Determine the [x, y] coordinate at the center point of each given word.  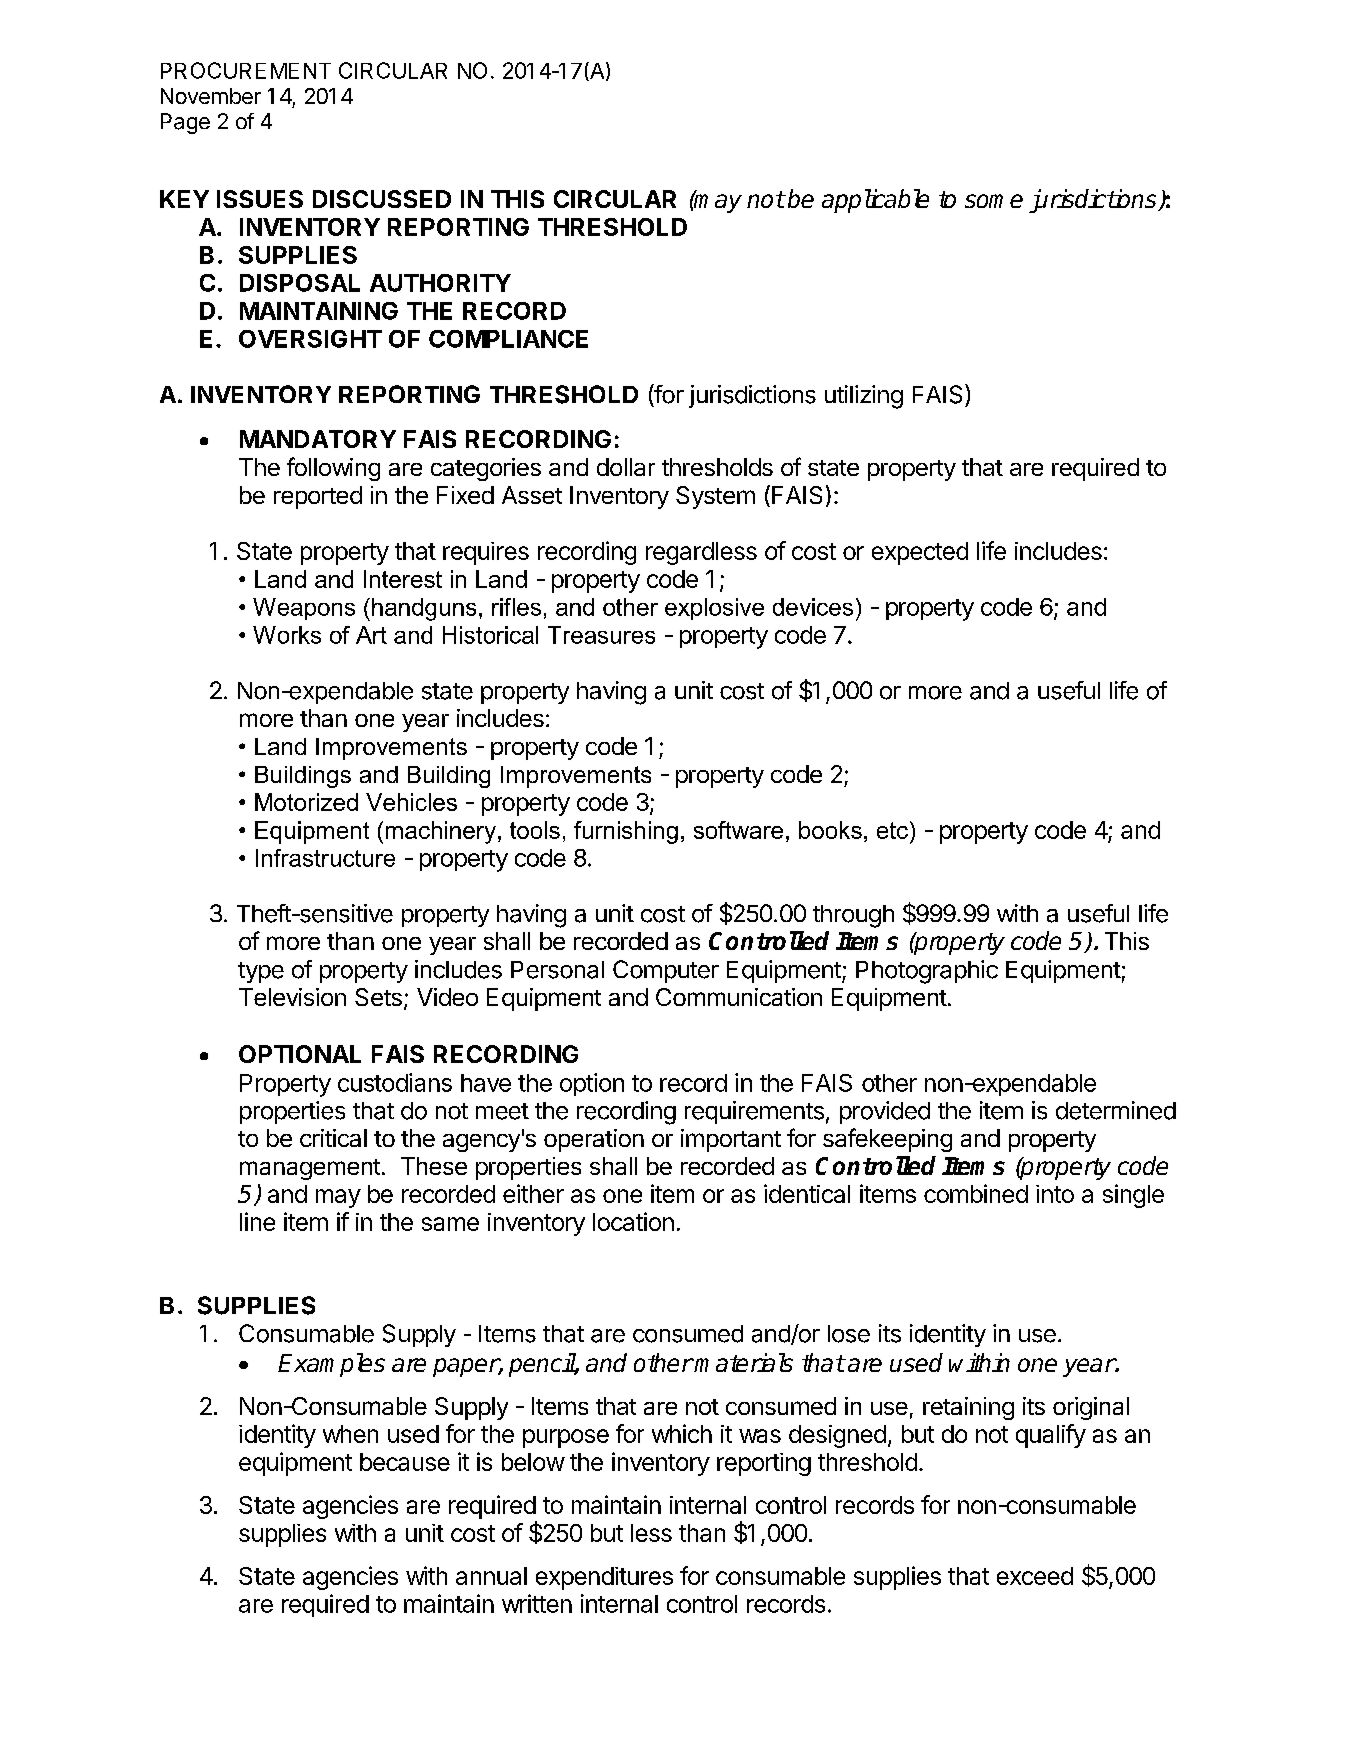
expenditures [604, 1578]
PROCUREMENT [246, 70]
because [405, 1462]
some [994, 201]
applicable [875, 201]
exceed [1035, 1576]
